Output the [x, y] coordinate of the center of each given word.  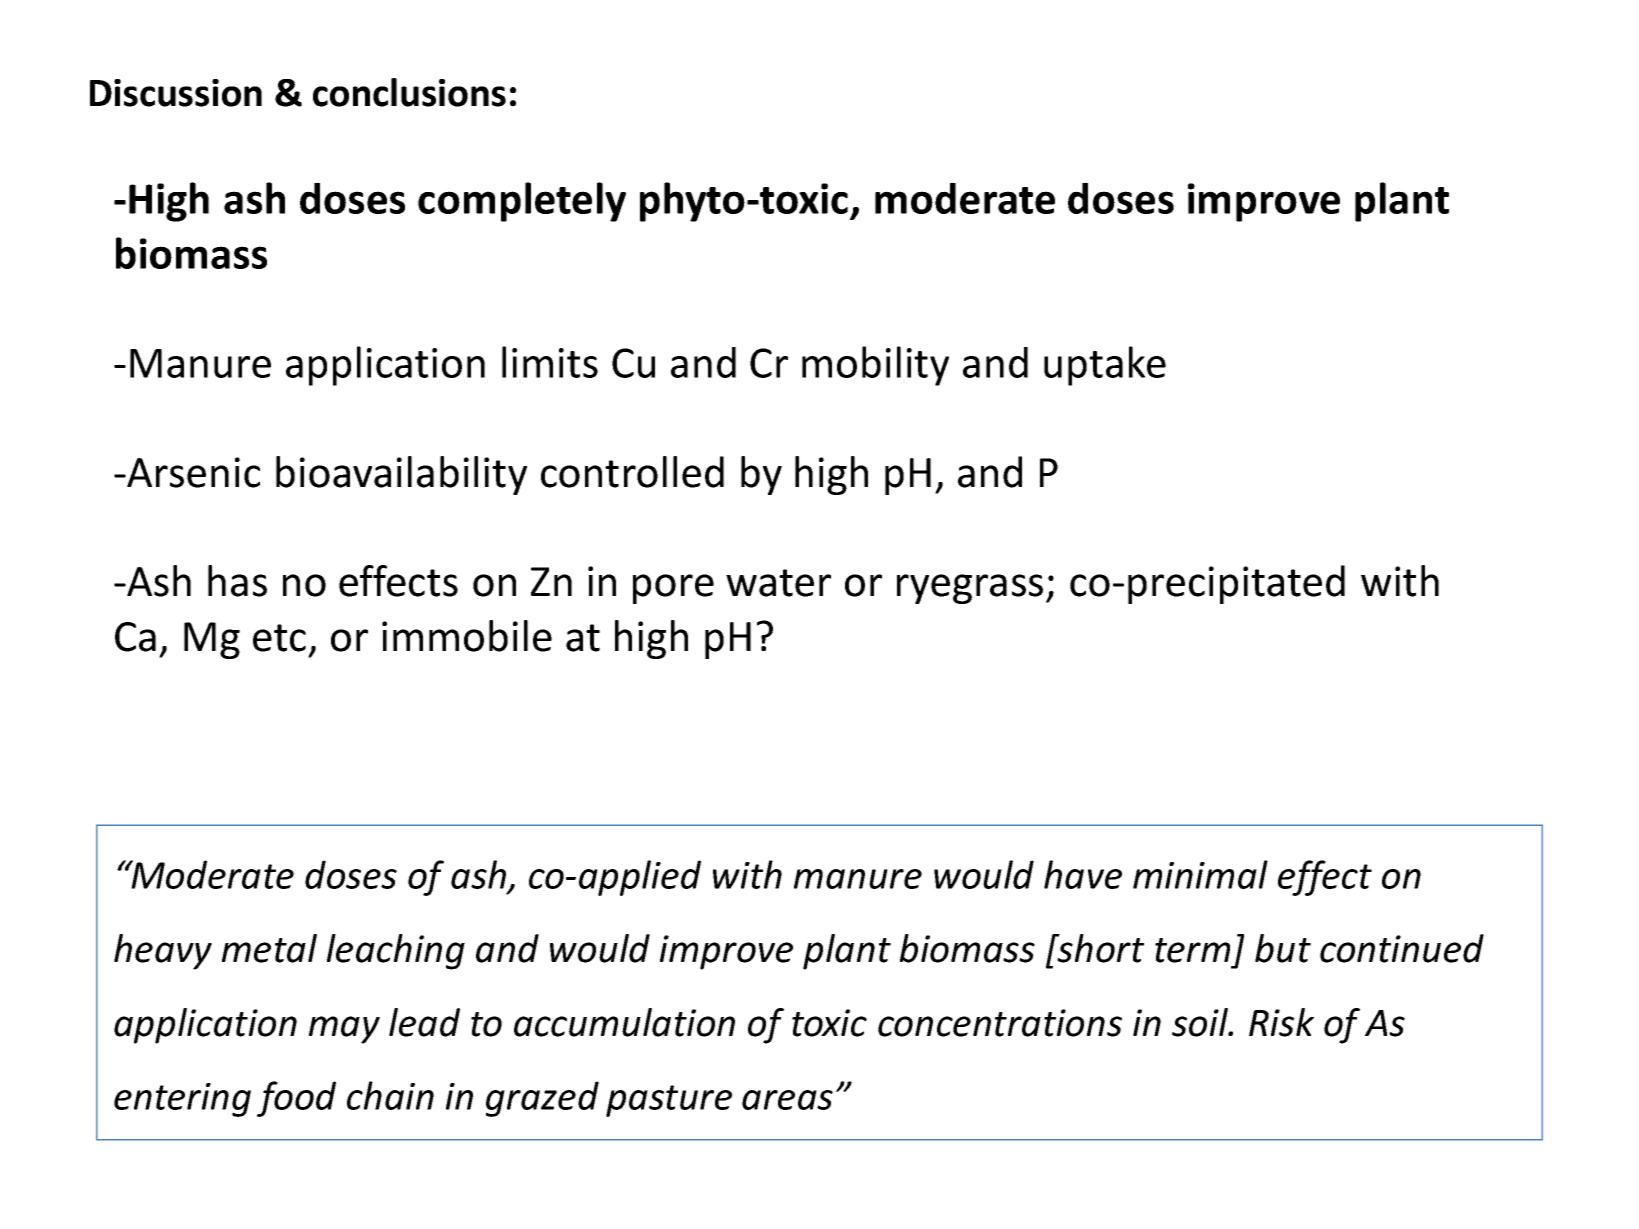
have [1083, 874]
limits [550, 362]
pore [673, 589]
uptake [1105, 366]
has [237, 581]
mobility [875, 366]
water [778, 583]
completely [522, 202]
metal [269, 948]
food [296, 1099]
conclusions [409, 92]
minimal [1200, 874]
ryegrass [970, 589]
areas [787, 1100]
